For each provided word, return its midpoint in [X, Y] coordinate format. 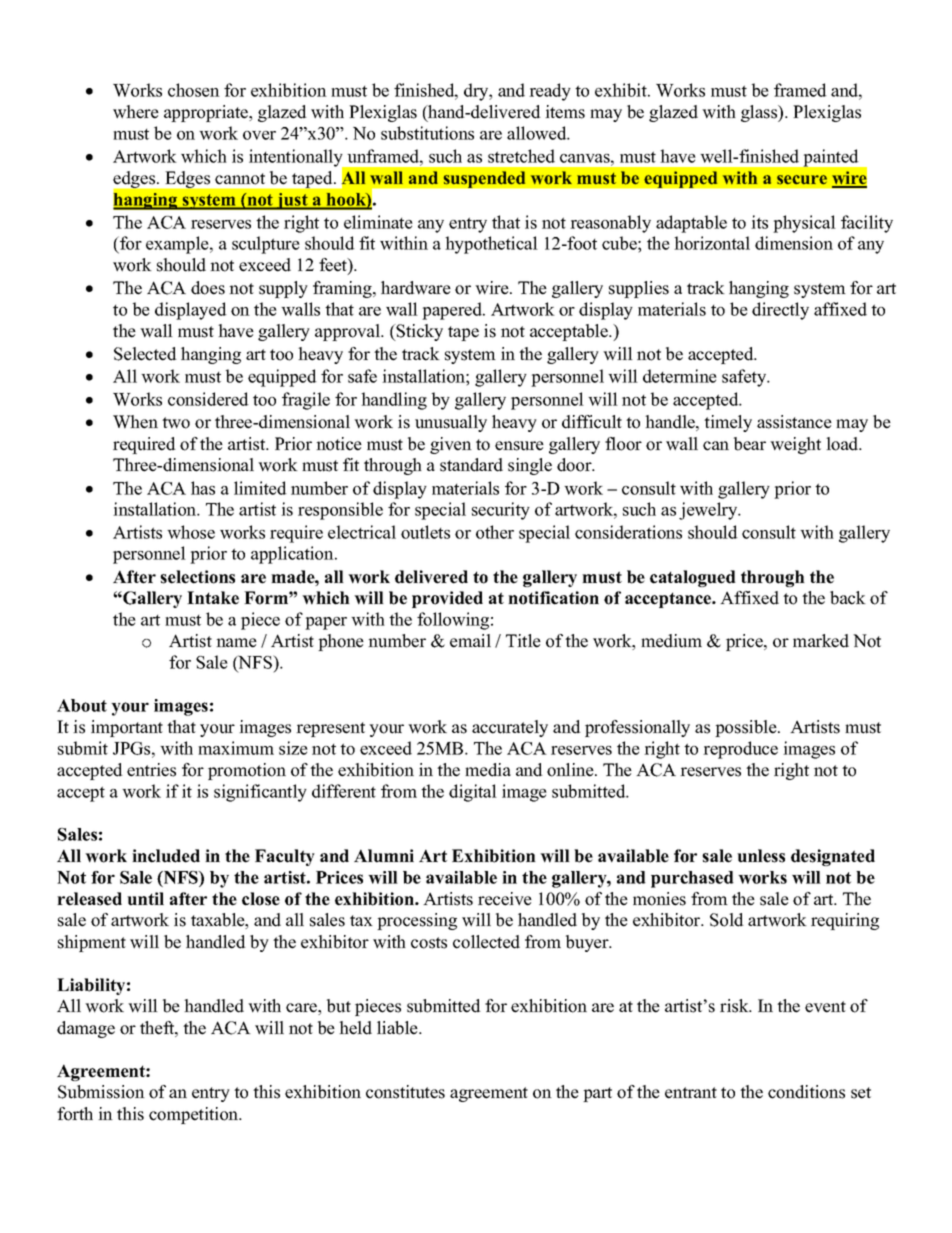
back [848, 598]
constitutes [405, 1092]
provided [447, 599]
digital [473, 793]
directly [780, 311]
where [136, 112]
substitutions [427, 133]
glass [760, 113]
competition [195, 1115]
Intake [213, 598]
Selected [145, 354]
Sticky [419, 332]
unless [761, 856]
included [166, 856]
